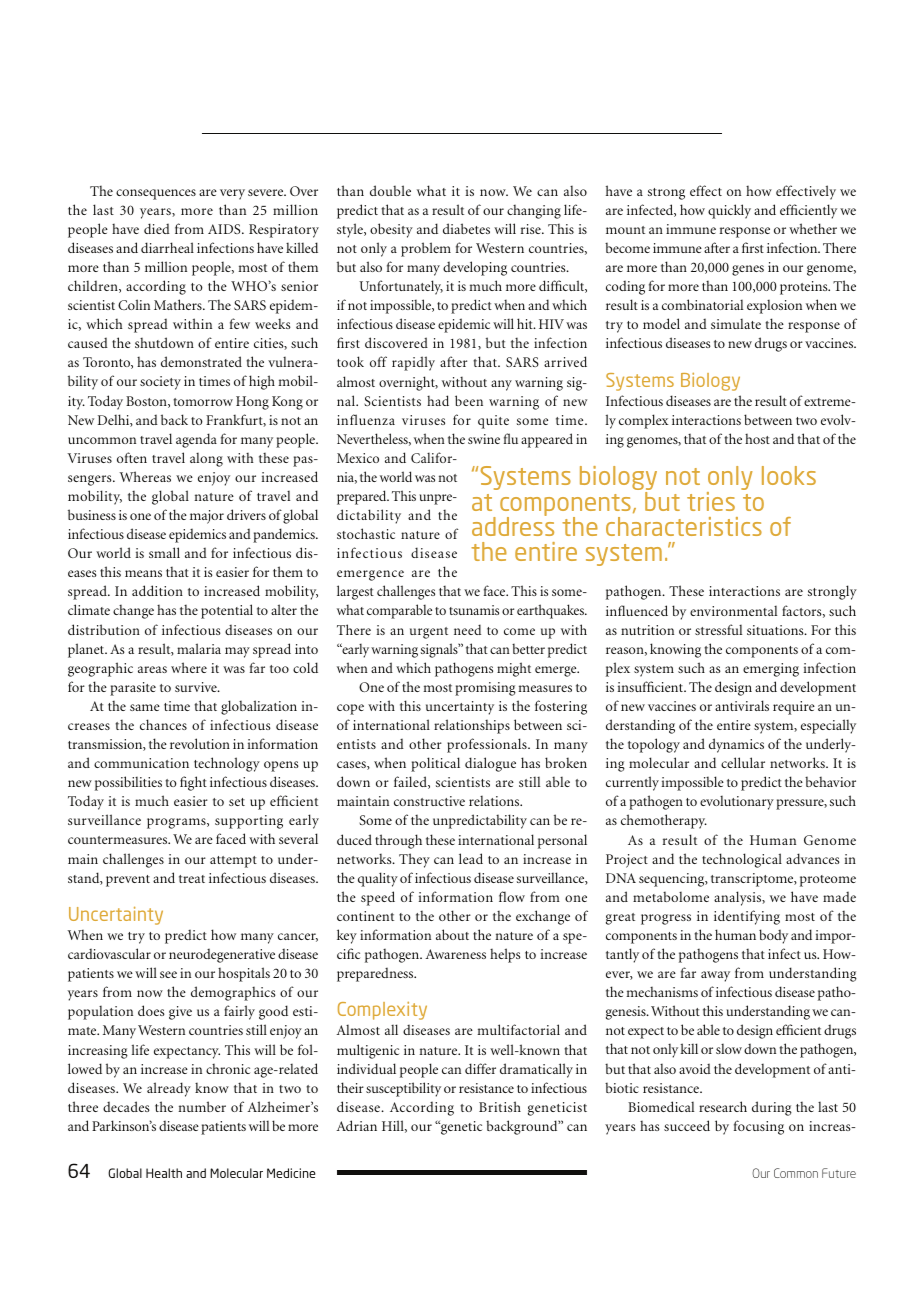 This document has width=924, height=1308. Describe the element at coordinates (466, 228) in the document. I see `diabetes` at that location.
